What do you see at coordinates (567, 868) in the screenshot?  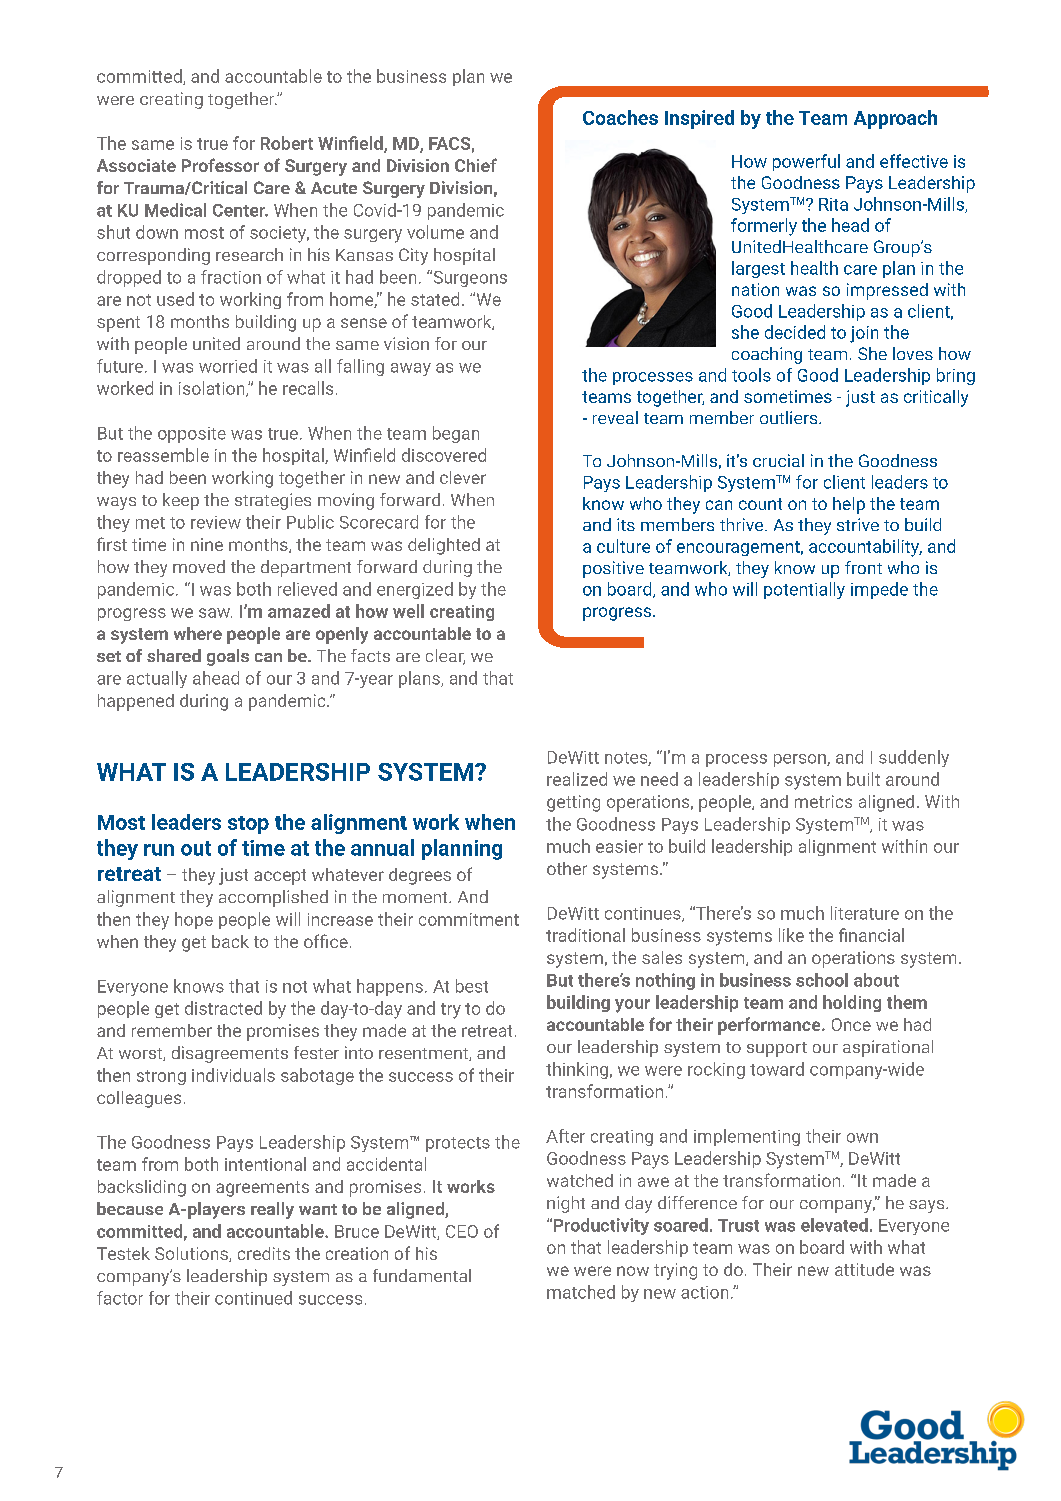 I see `other` at bounding box center [567, 868].
